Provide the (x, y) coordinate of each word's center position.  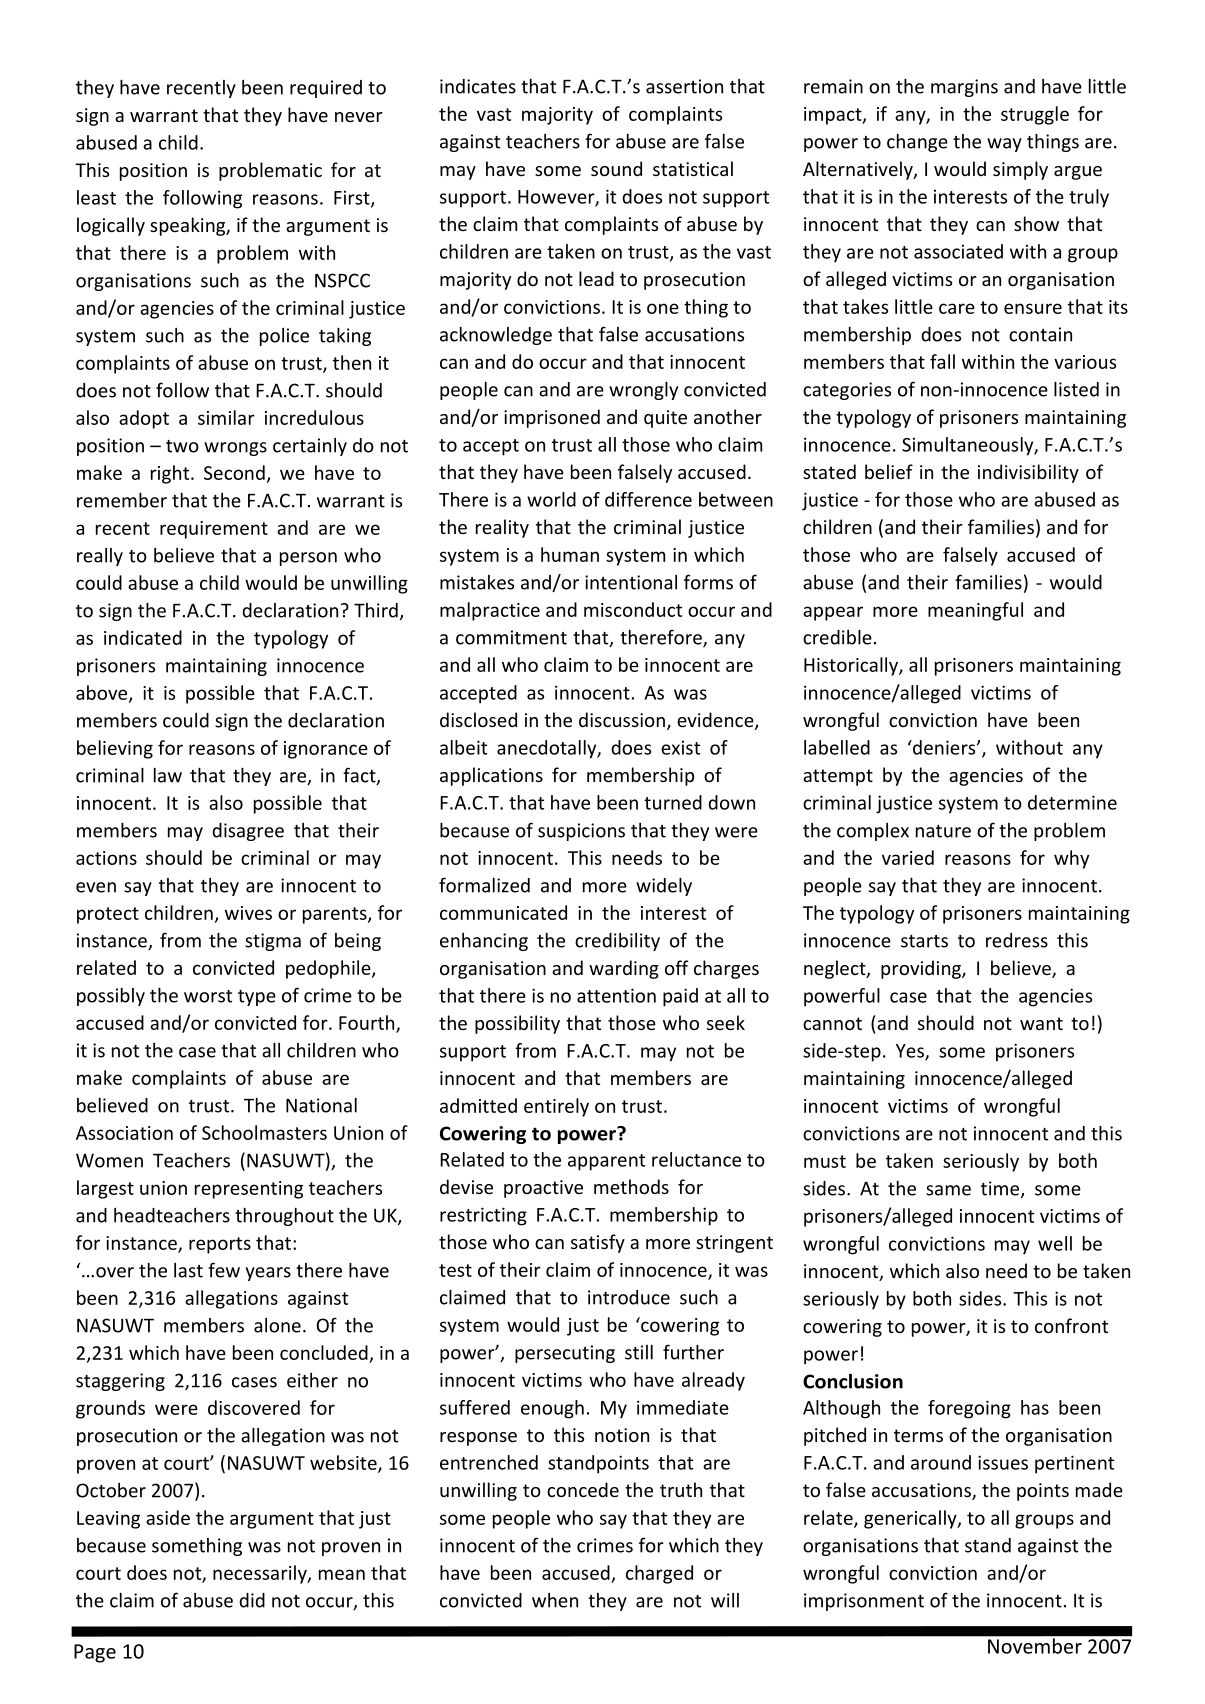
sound (616, 168)
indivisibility (1028, 473)
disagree (248, 832)
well (1055, 1243)
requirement (214, 530)
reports (220, 1245)
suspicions (581, 832)
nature (943, 831)
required (326, 89)
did (252, 1600)
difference (648, 499)
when (555, 1600)
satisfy (598, 1243)
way (1004, 145)
